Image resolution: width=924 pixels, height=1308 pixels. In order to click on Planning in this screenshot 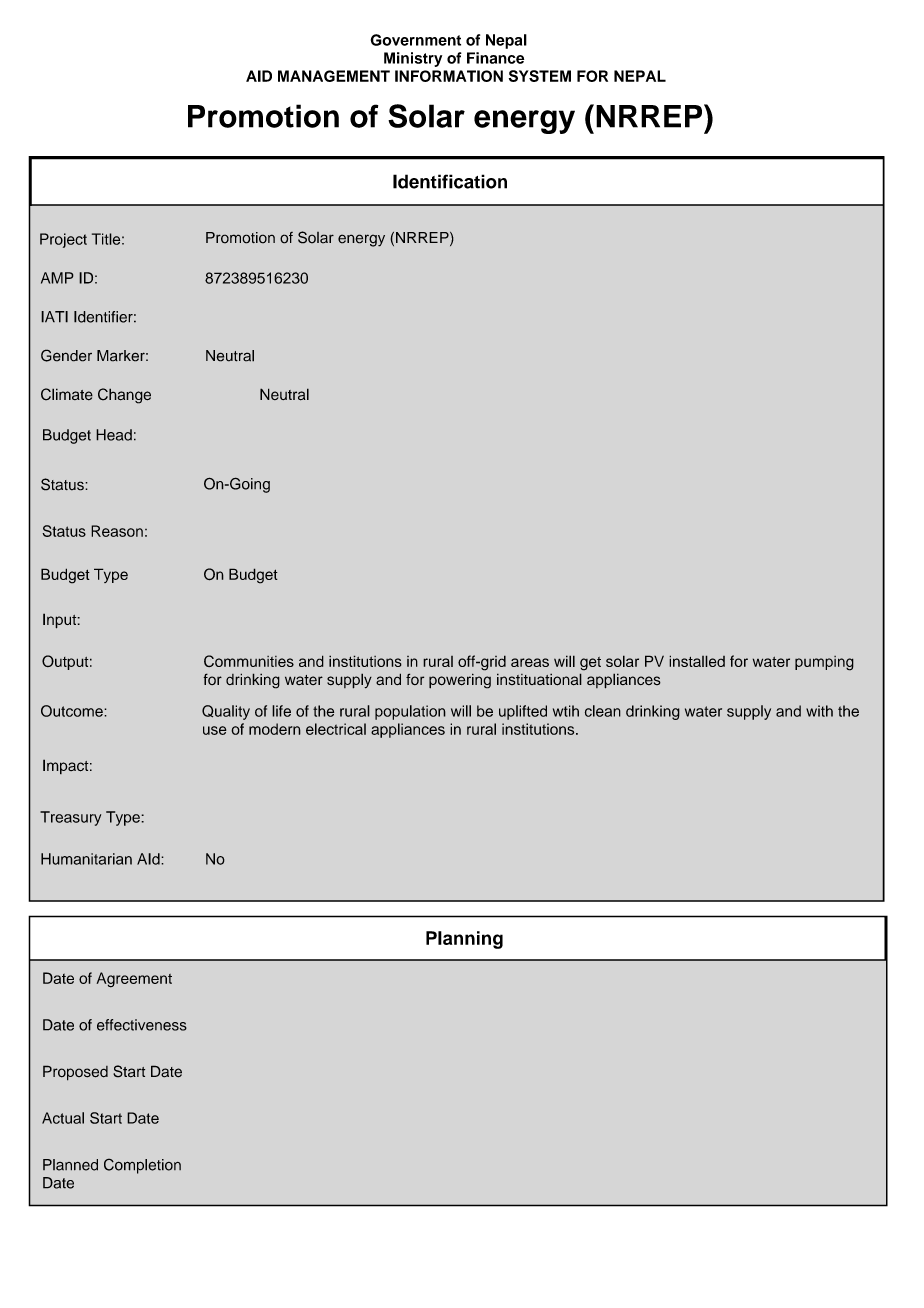, I will do `click(464, 940)`.
